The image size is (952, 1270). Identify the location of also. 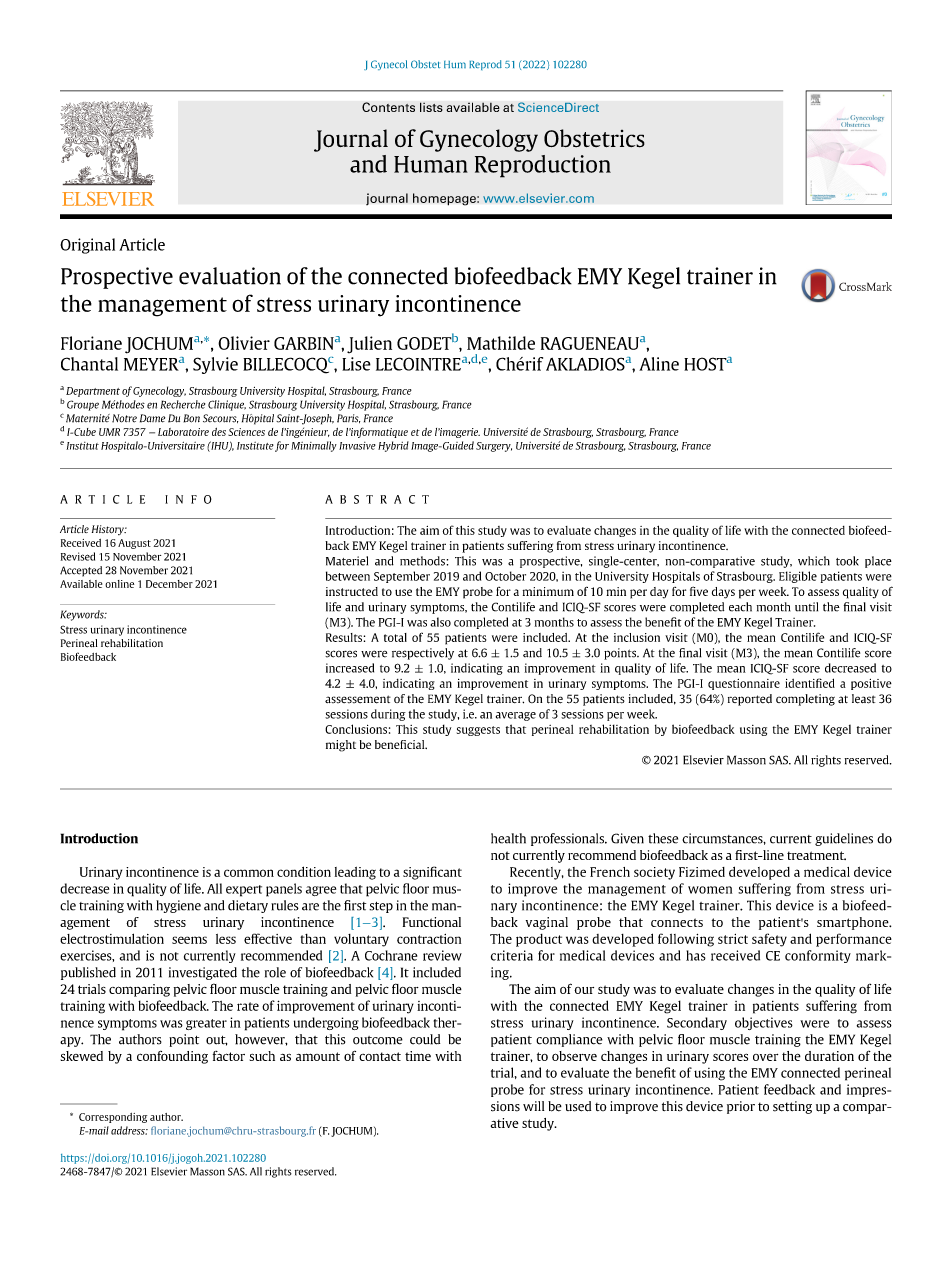
(441, 622).
